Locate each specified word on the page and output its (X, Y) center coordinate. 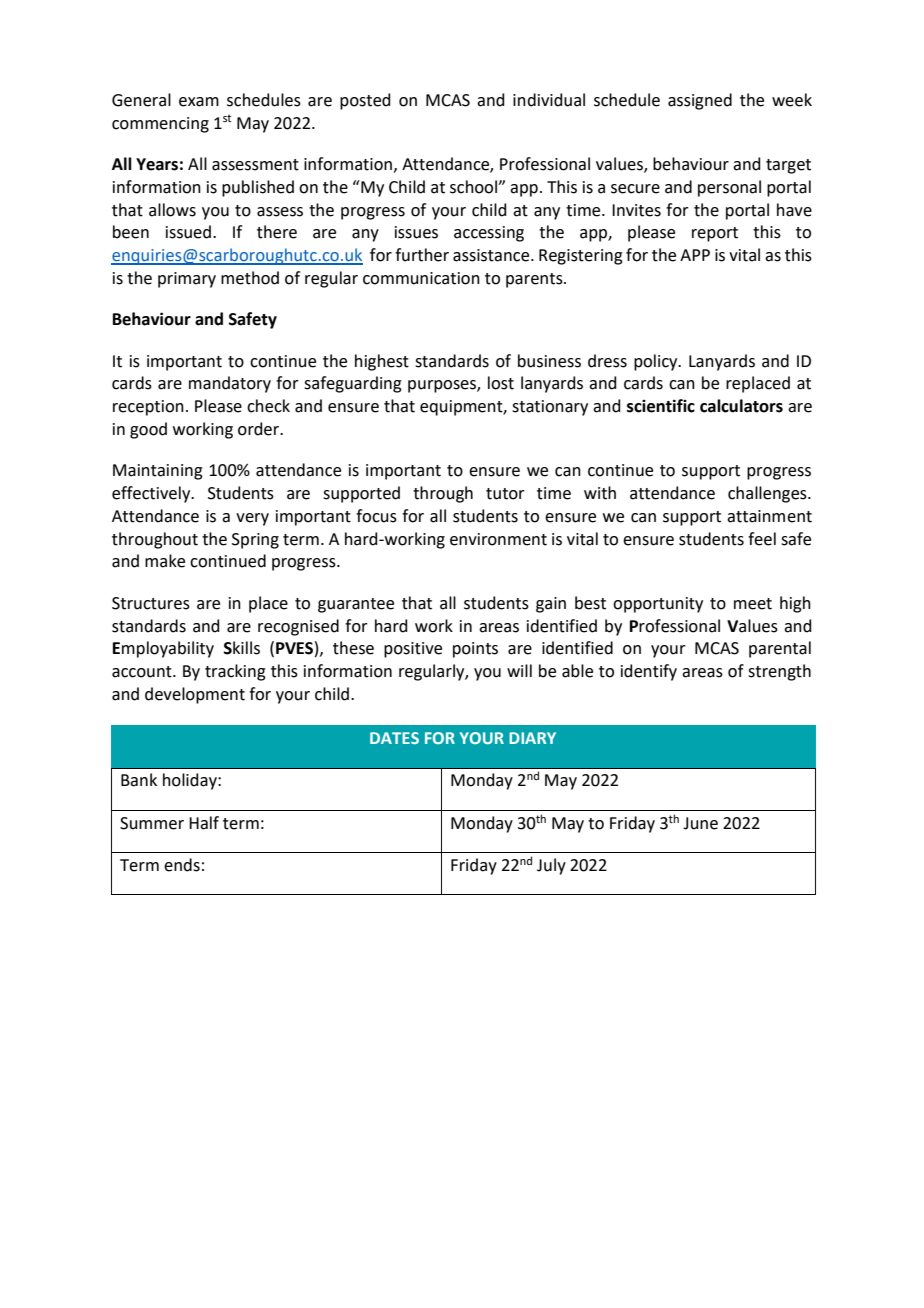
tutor (505, 494)
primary (187, 280)
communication (421, 278)
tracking (235, 672)
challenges (768, 494)
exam (199, 102)
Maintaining (158, 472)
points (475, 650)
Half (204, 823)
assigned (700, 101)
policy (657, 362)
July (551, 866)
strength (779, 672)
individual (549, 100)
